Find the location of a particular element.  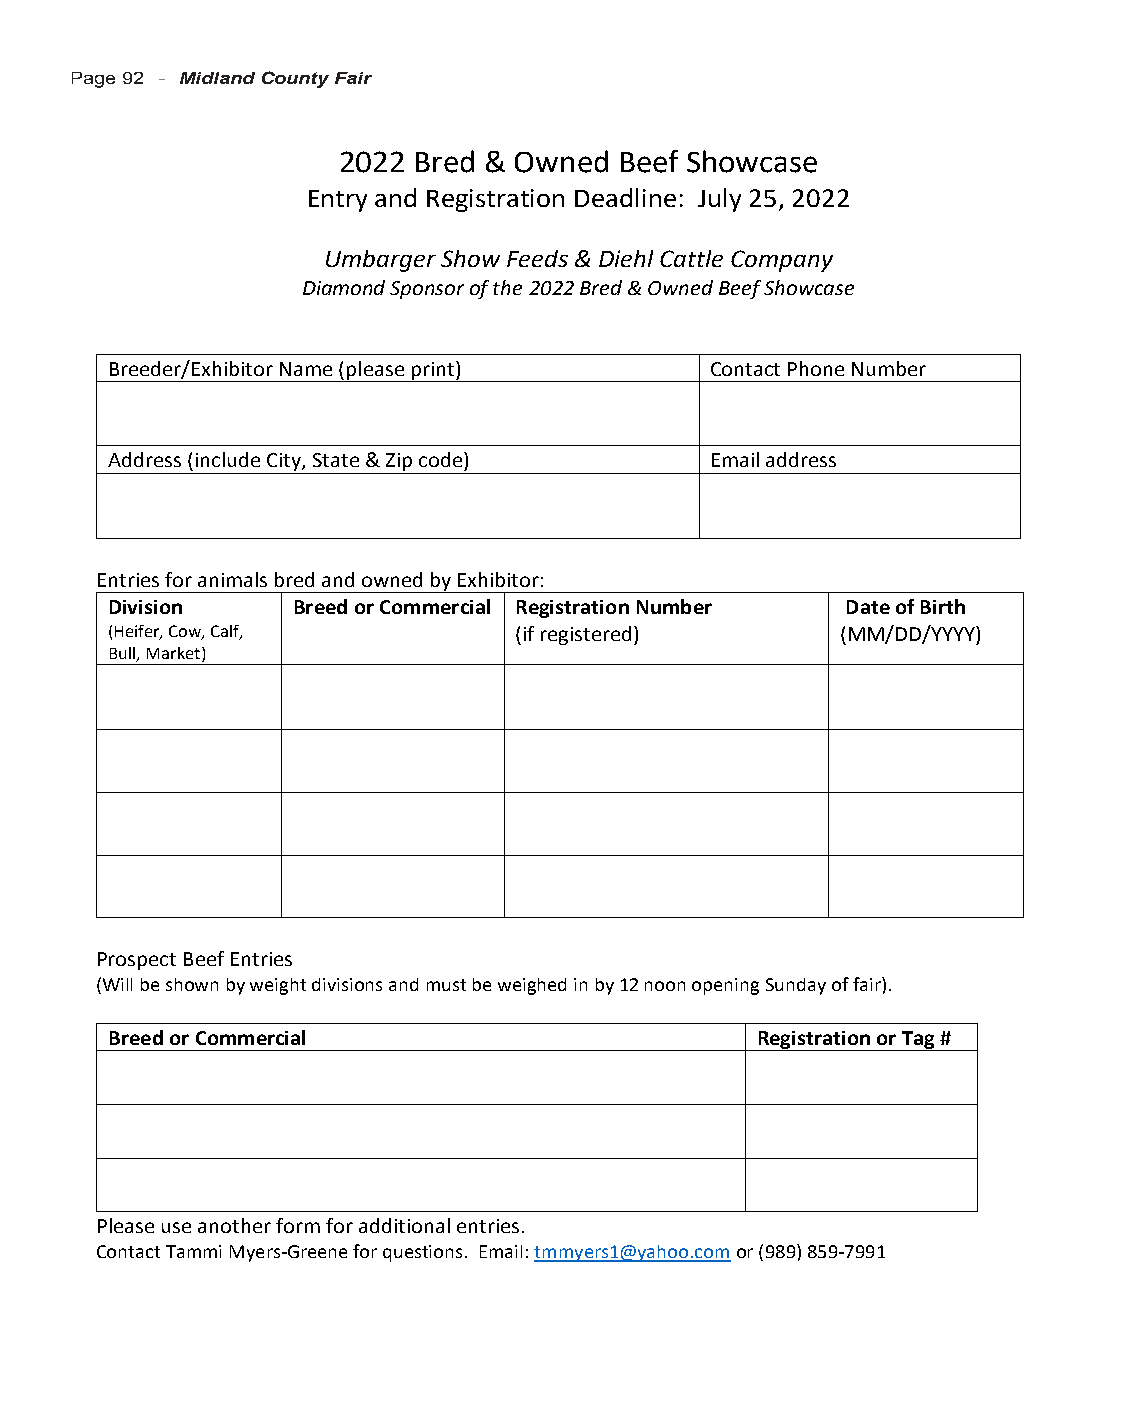

include is located at coordinates (228, 459).
